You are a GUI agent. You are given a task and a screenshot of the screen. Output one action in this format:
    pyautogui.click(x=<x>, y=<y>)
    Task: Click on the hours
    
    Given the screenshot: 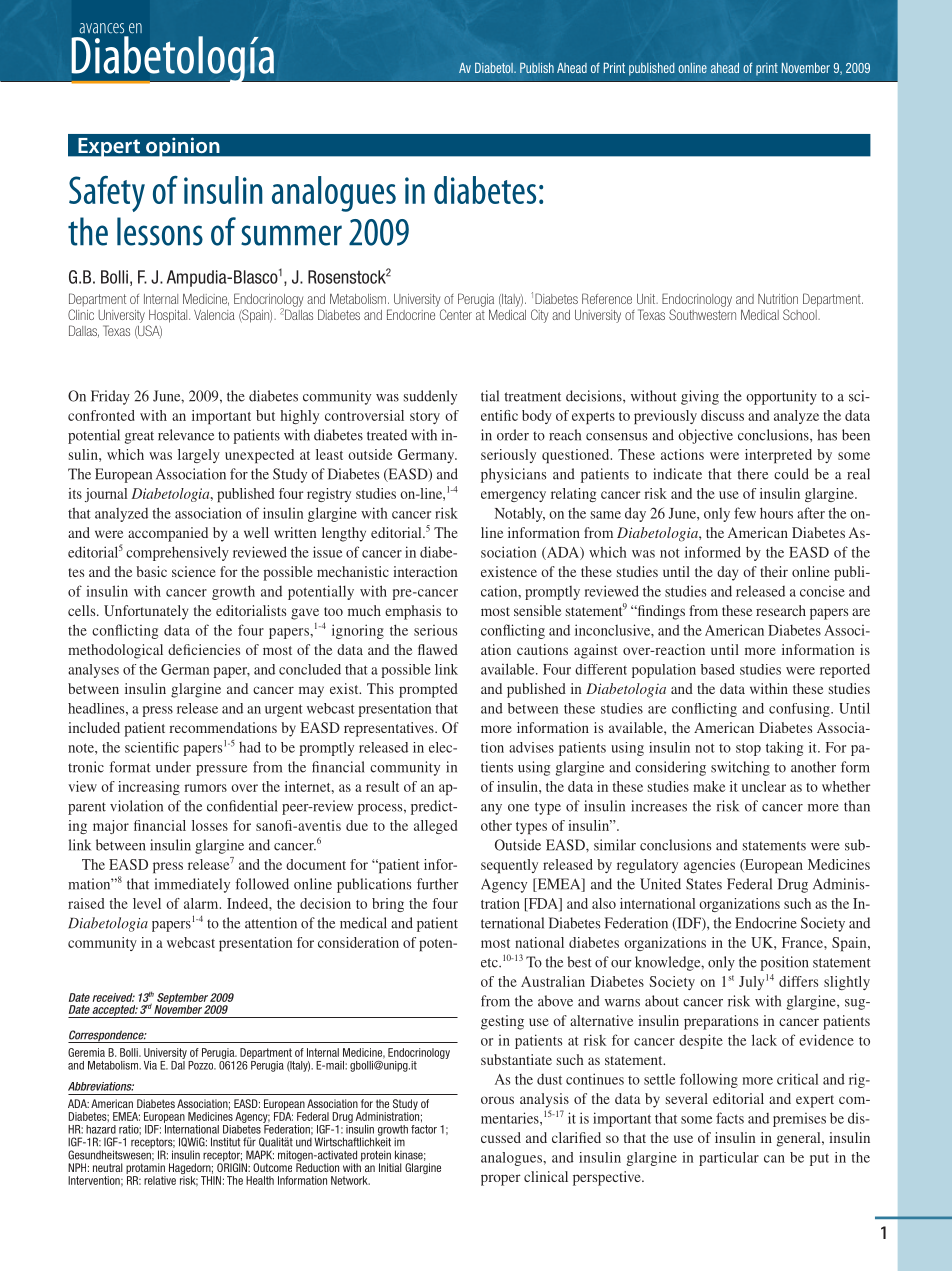 What is the action you would take?
    pyautogui.click(x=776, y=513)
